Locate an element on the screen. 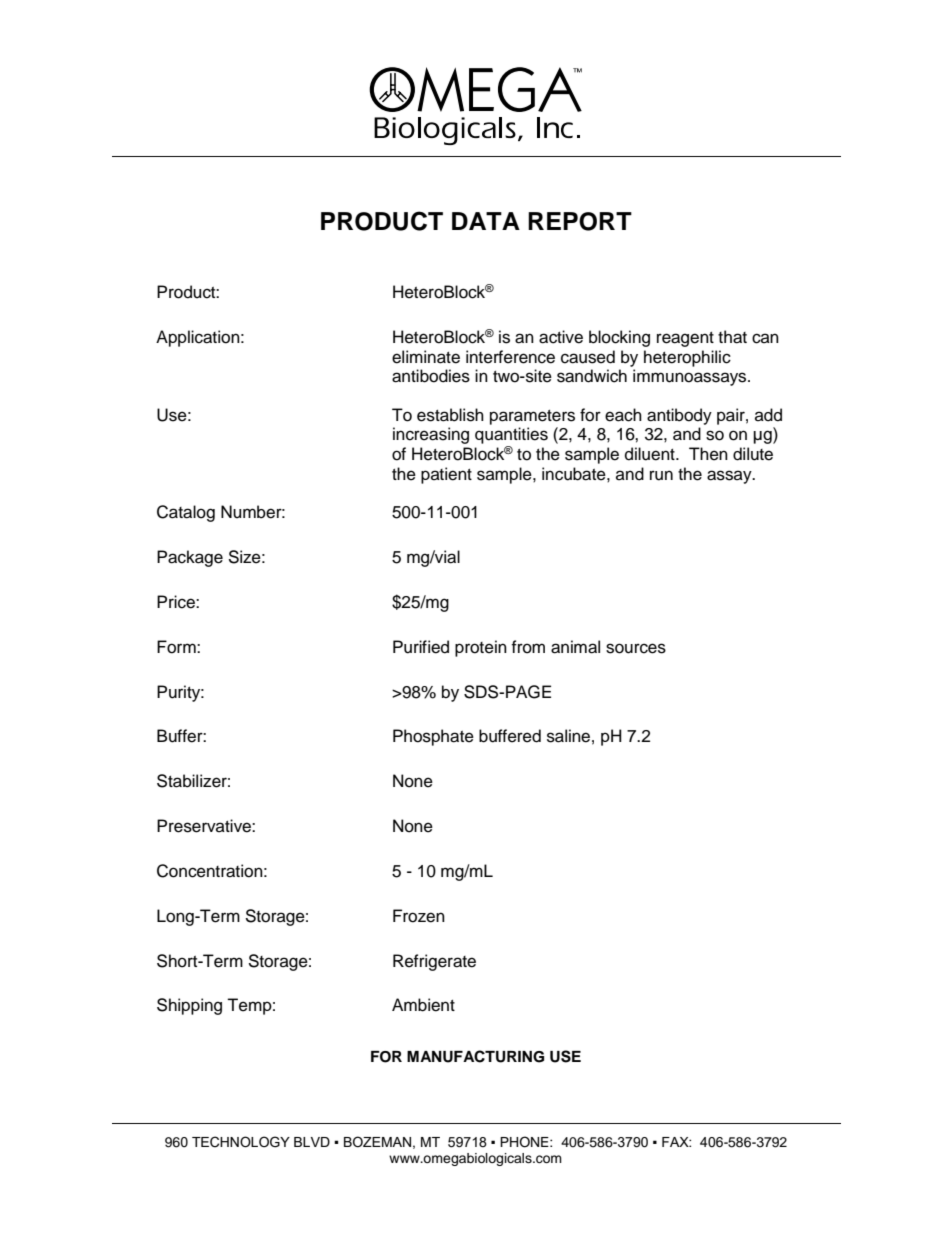 The image size is (952, 1233). TECHNOLOGY is located at coordinates (241, 1142).
